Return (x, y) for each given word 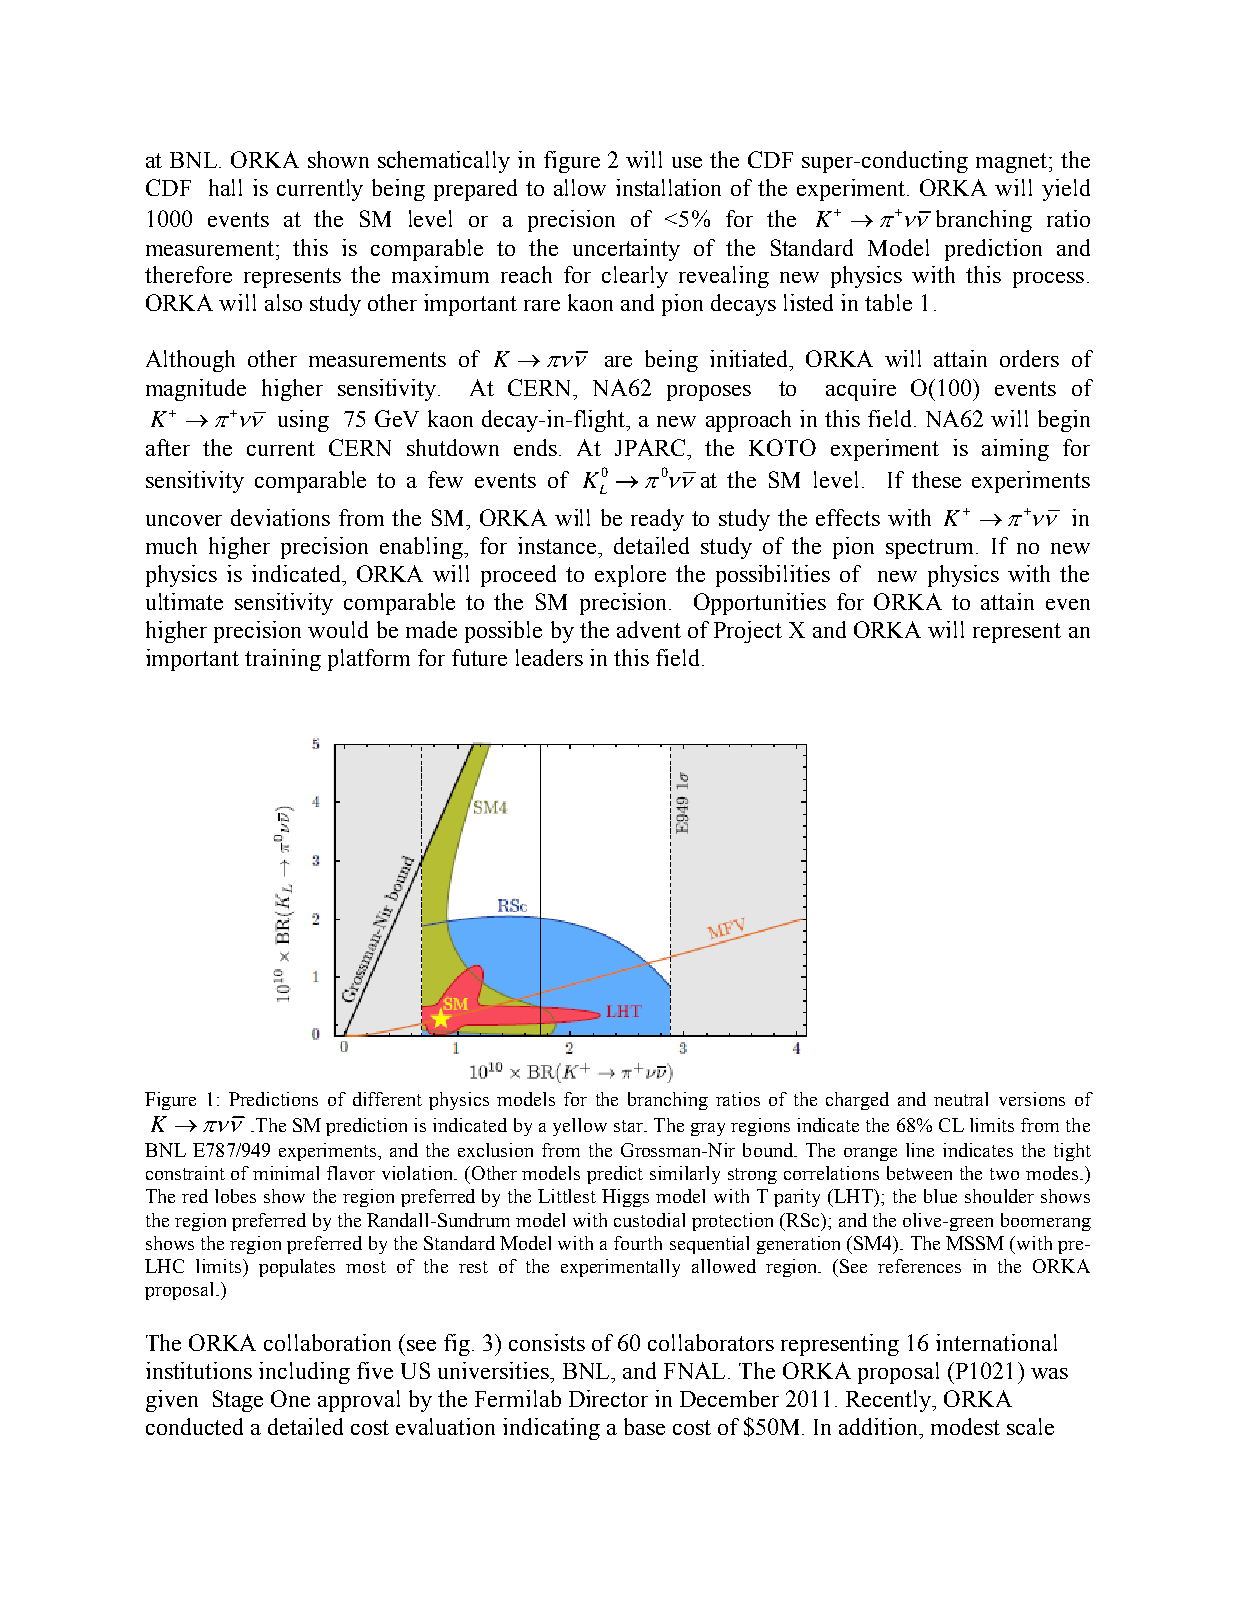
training (283, 660)
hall (225, 187)
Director (608, 1398)
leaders (549, 657)
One (290, 1398)
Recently (890, 1401)
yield (1066, 190)
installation (668, 187)
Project (748, 632)
